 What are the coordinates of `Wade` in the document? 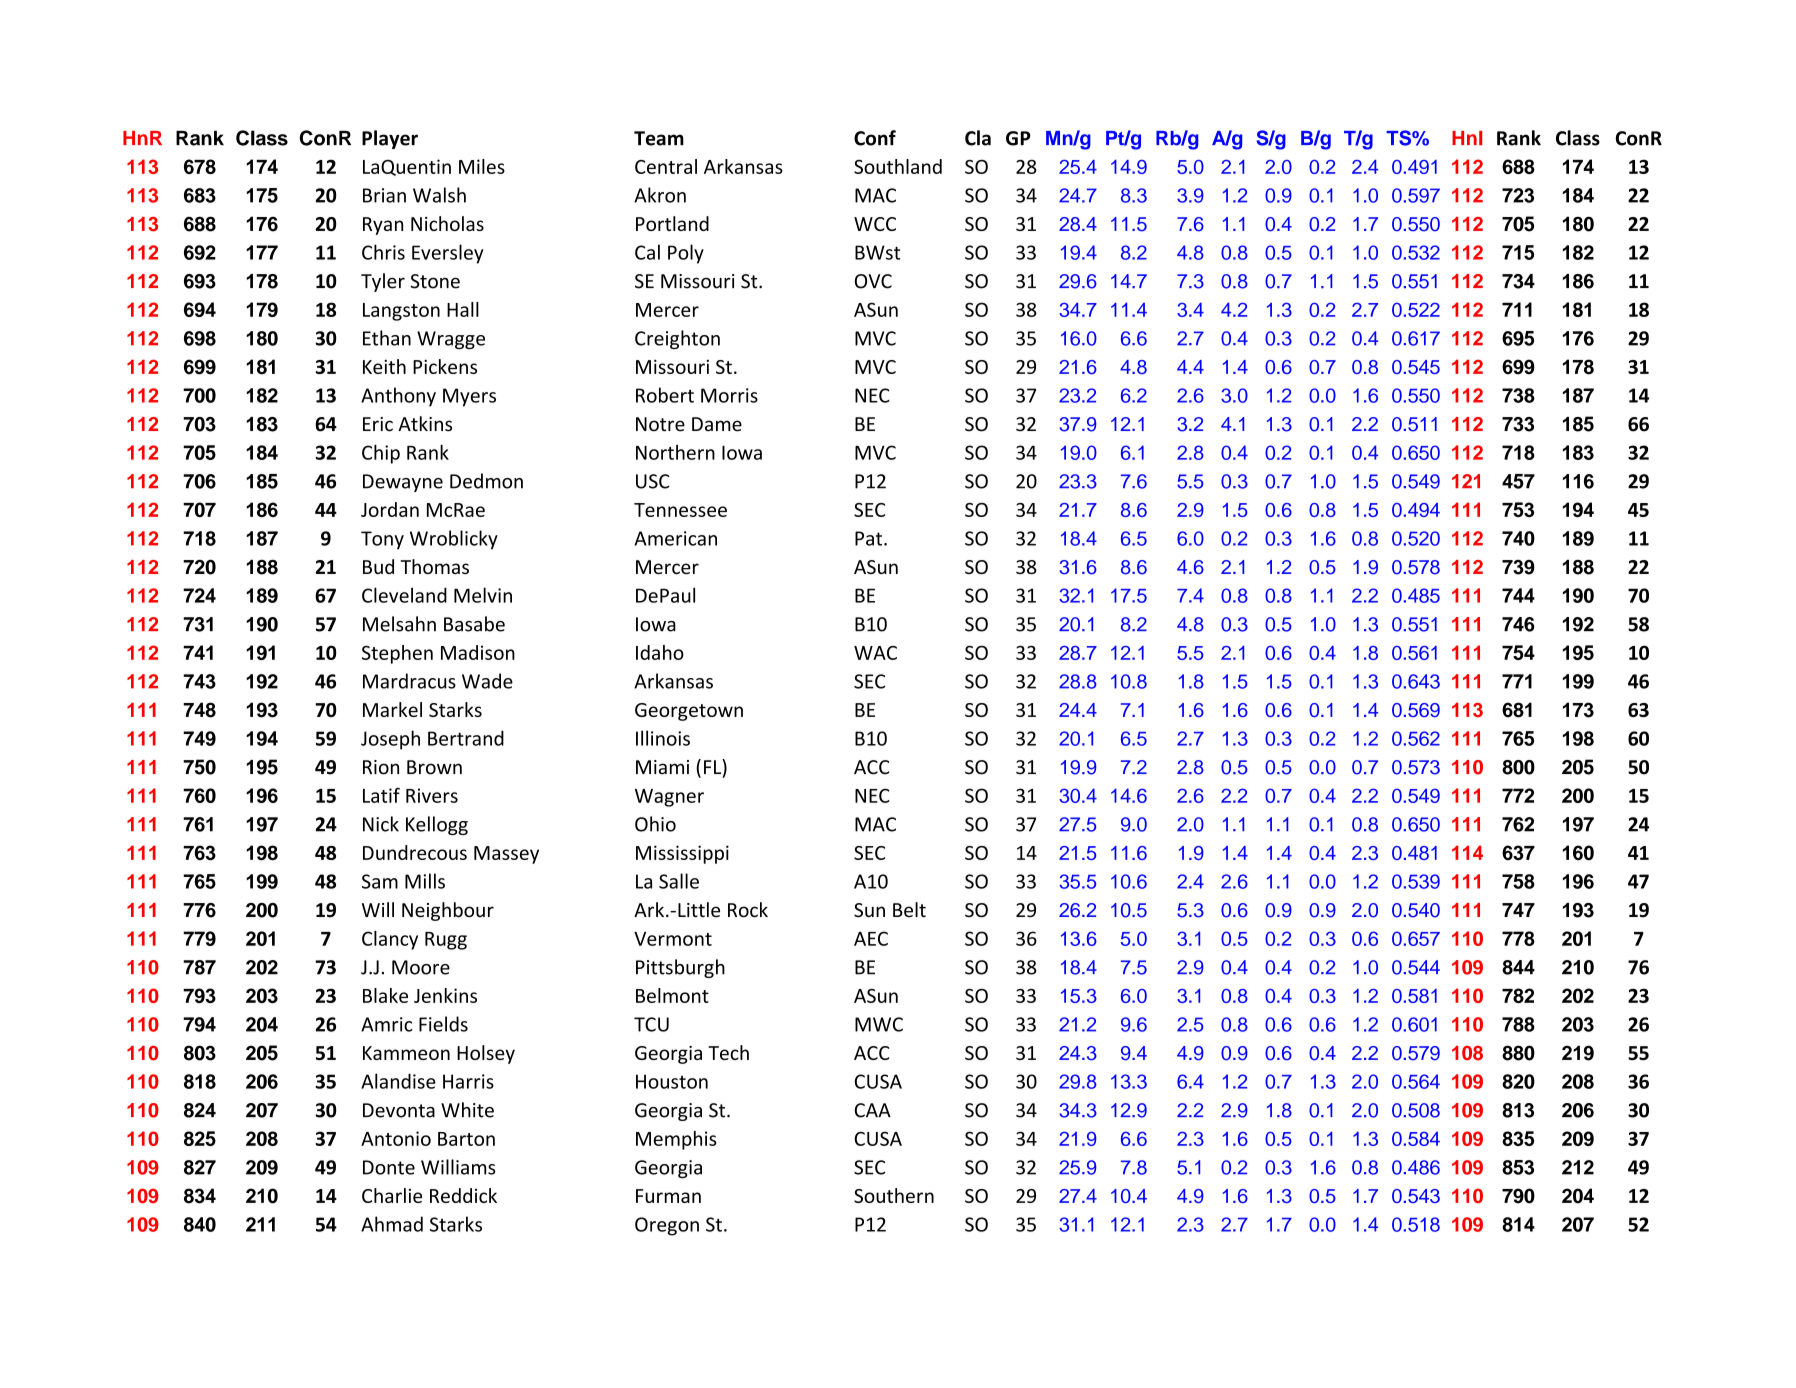 It's located at (487, 681).
